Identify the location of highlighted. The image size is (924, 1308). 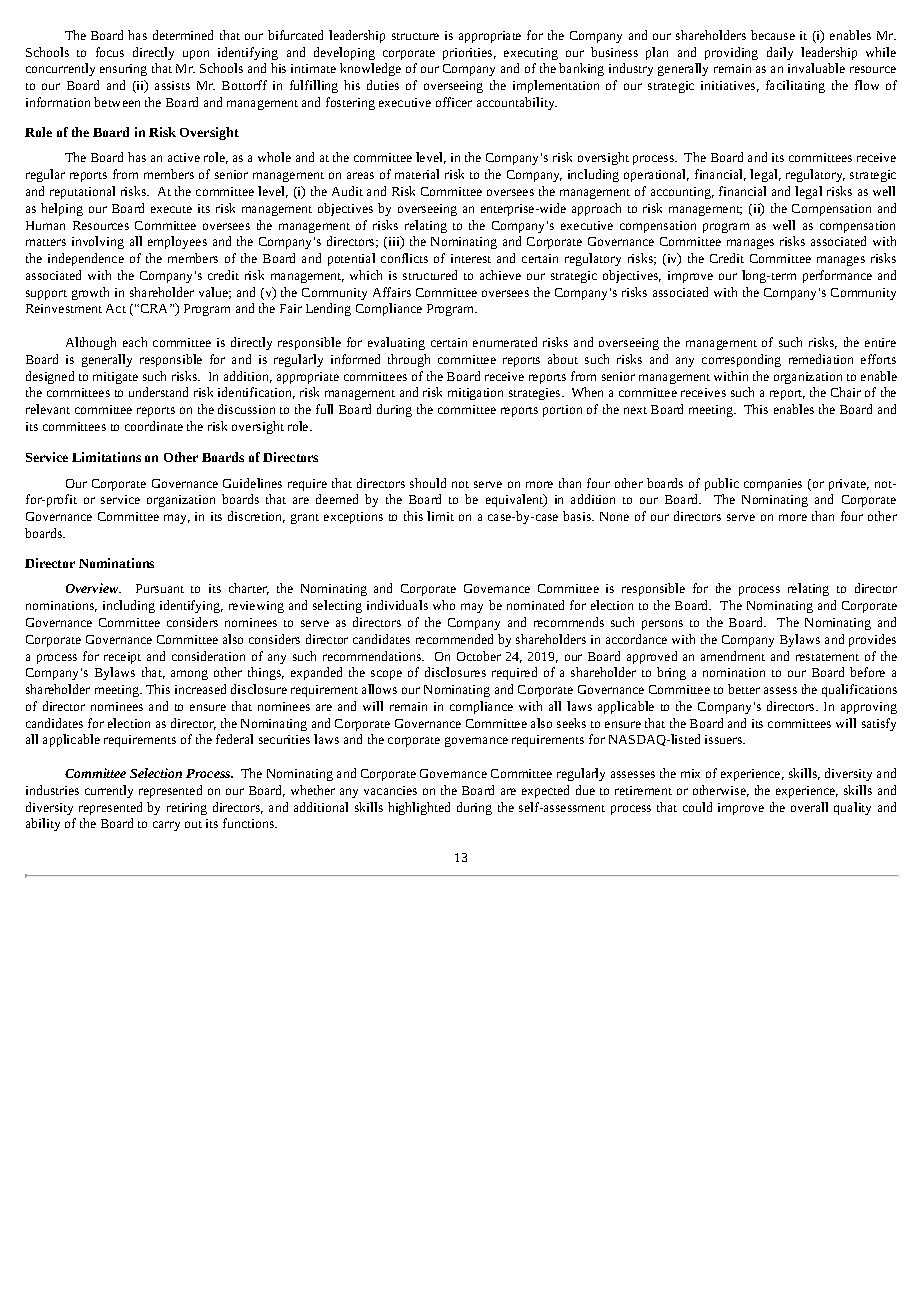
(419, 808).
